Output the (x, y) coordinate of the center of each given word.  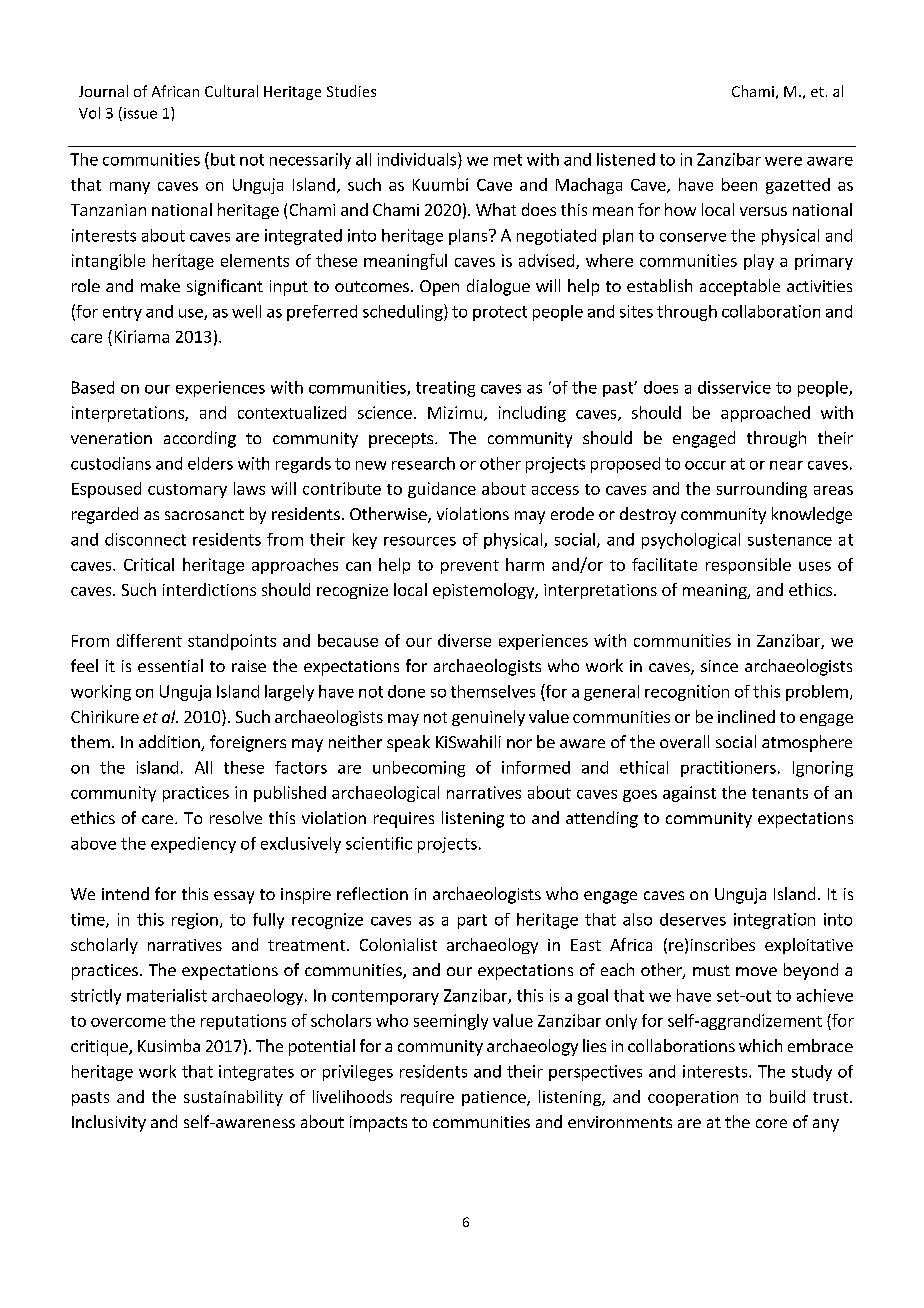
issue (140, 113)
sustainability (233, 1098)
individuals (418, 159)
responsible (748, 566)
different (149, 640)
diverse (464, 640)
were (783, 161)
